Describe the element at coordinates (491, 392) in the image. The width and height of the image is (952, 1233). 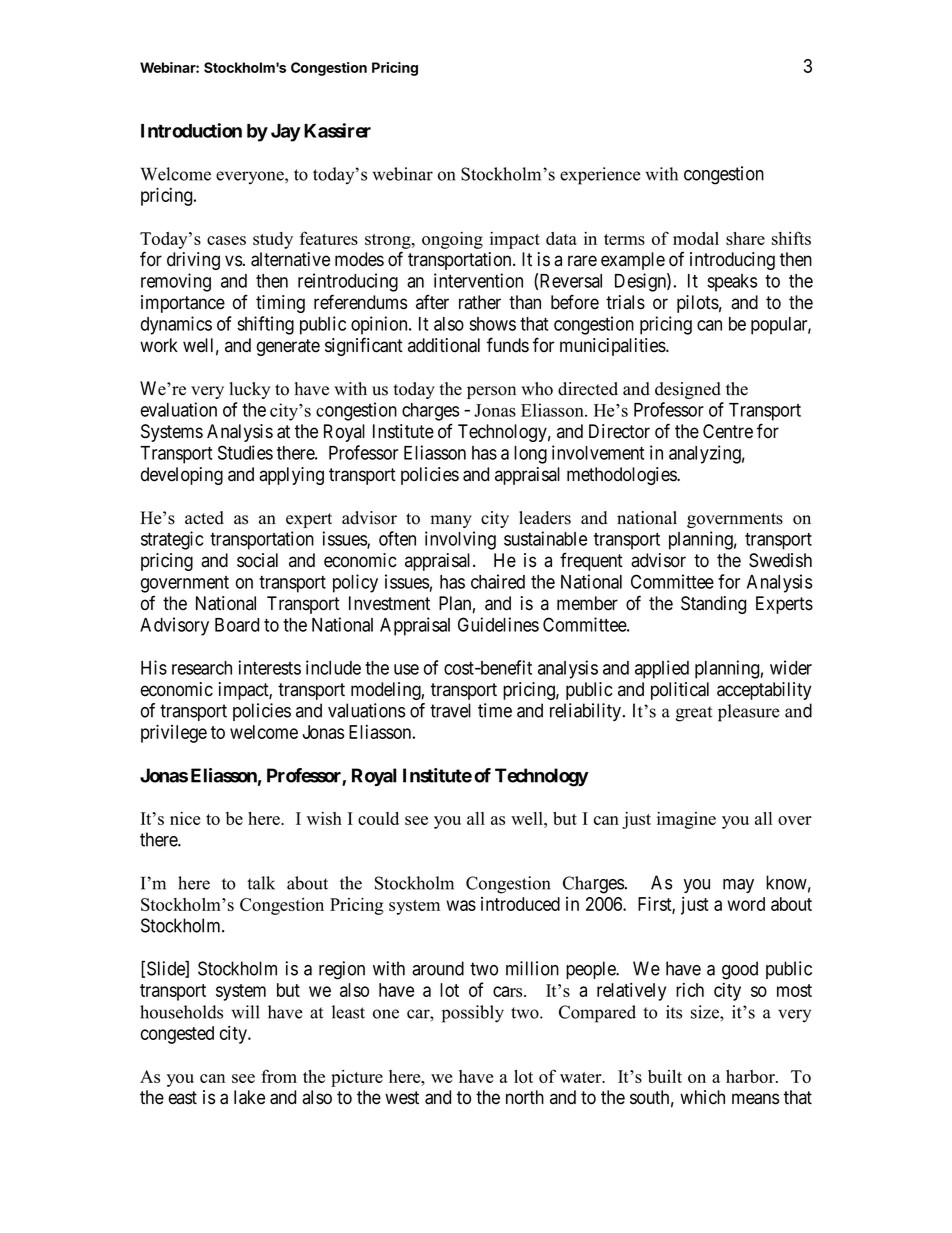
I see `person` at that location.
